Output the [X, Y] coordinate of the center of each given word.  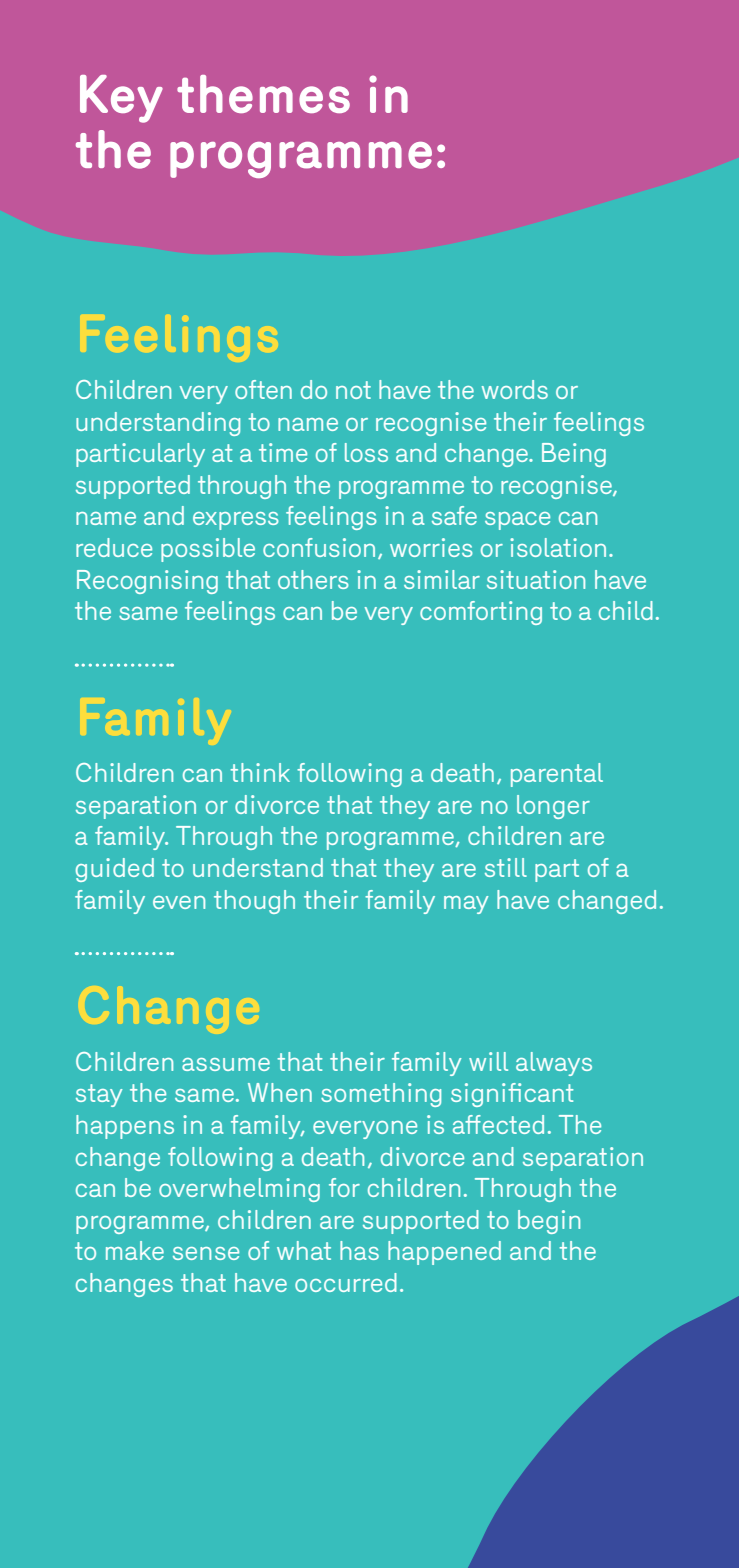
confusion [319, 547]
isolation [558, 547]
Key [121, 99]
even [179, 902]
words [515, 389]
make [135, 1250]
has [359, 1250]
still [506, 867]
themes [263, 94]
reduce [114, 547]
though [254, 902]
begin [549, 1222]
